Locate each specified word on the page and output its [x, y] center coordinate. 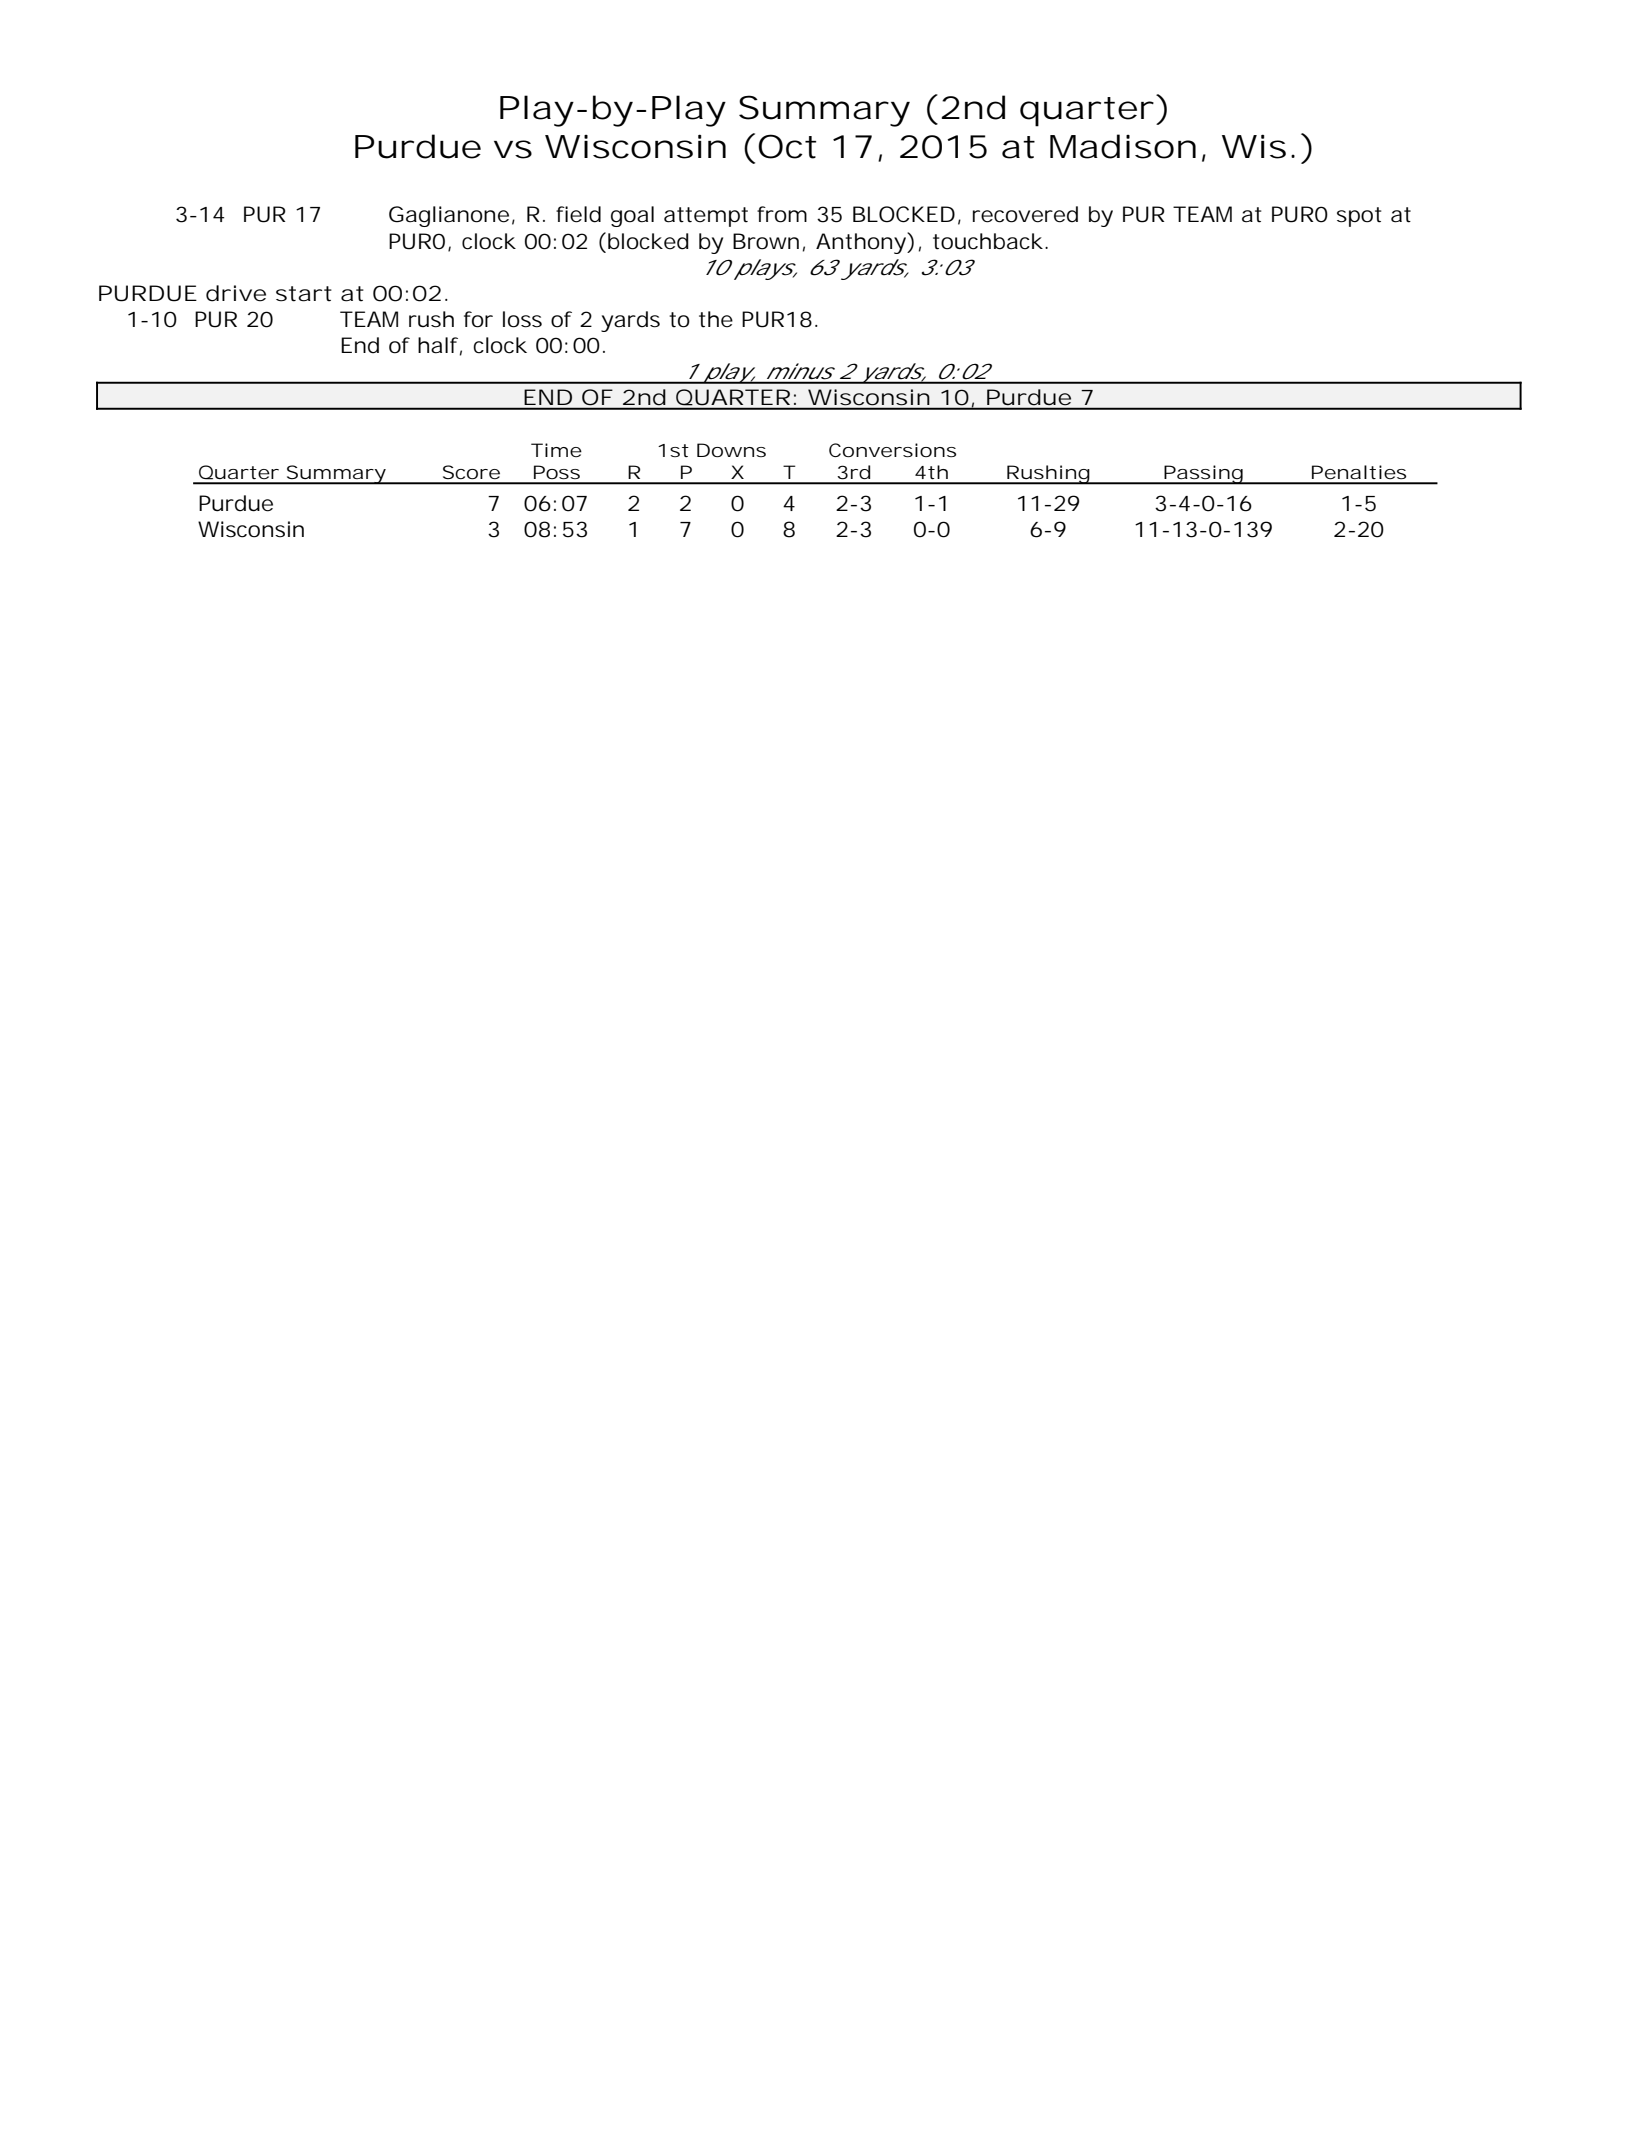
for [478, 319]
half [440, 346]
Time [556, 450]
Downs [731, 450]
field [578, 214]
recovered [1025, 214]
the [716, 319]
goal [632, 216]
